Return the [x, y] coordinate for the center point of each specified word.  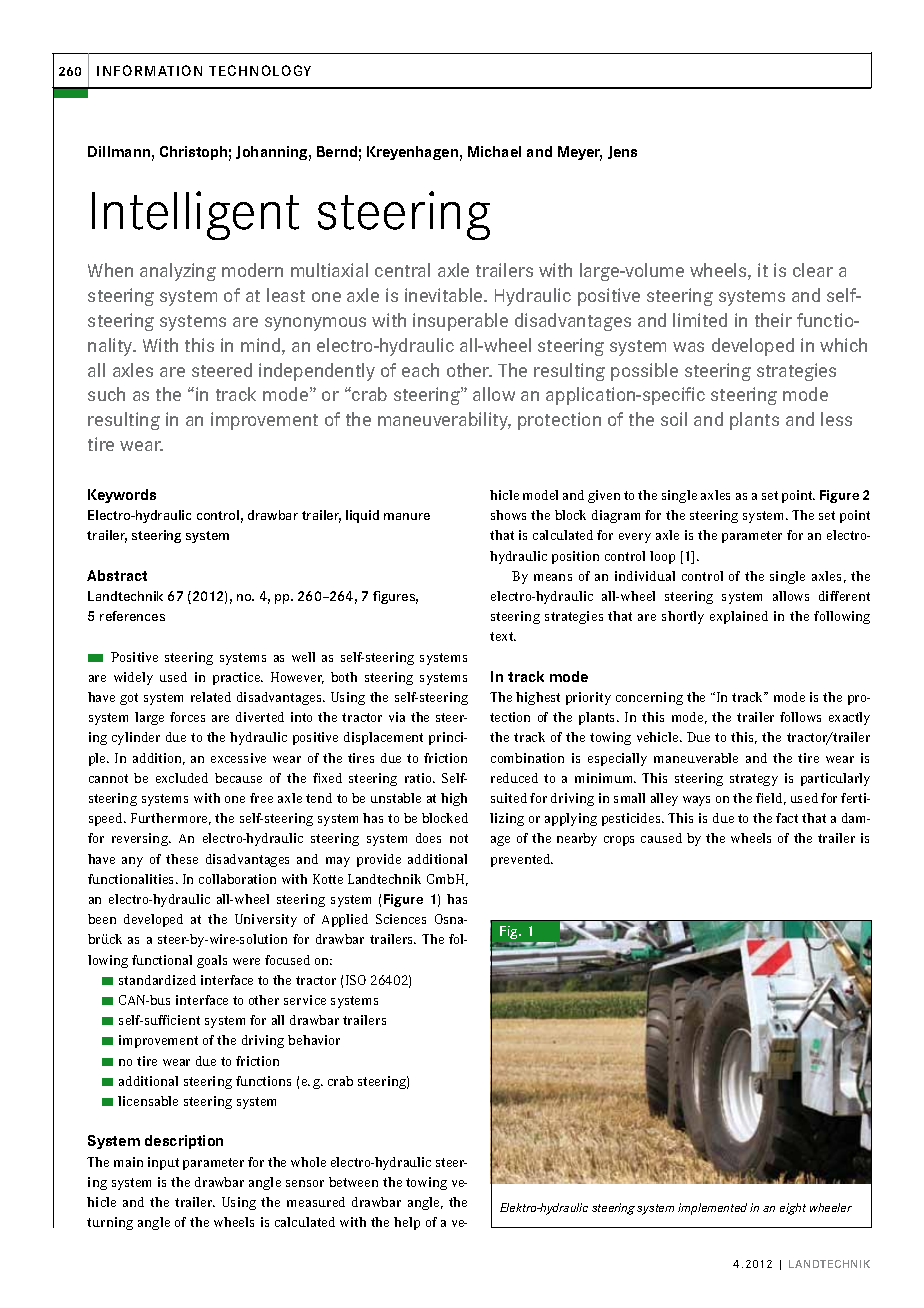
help [407, 1223]
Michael [494, 151]
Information [149, 70]
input [163, 1163]
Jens [622, 152]
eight [793, 1209]
